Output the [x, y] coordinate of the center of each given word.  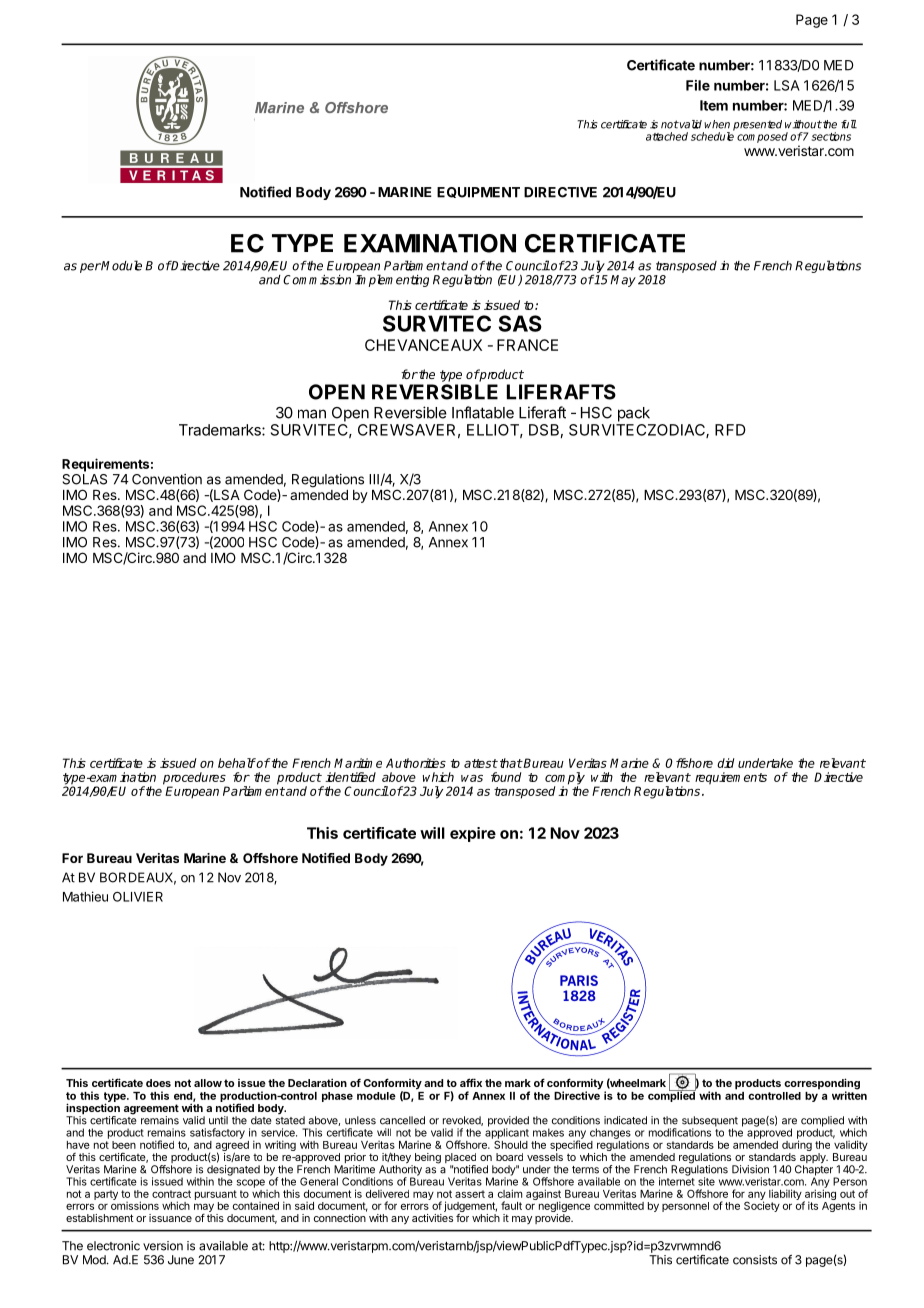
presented [757, 125]
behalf [237, 763]
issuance [170, 1218]
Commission [317, 280]
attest [481, 763]
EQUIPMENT [478, 192]
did [725, 763]
